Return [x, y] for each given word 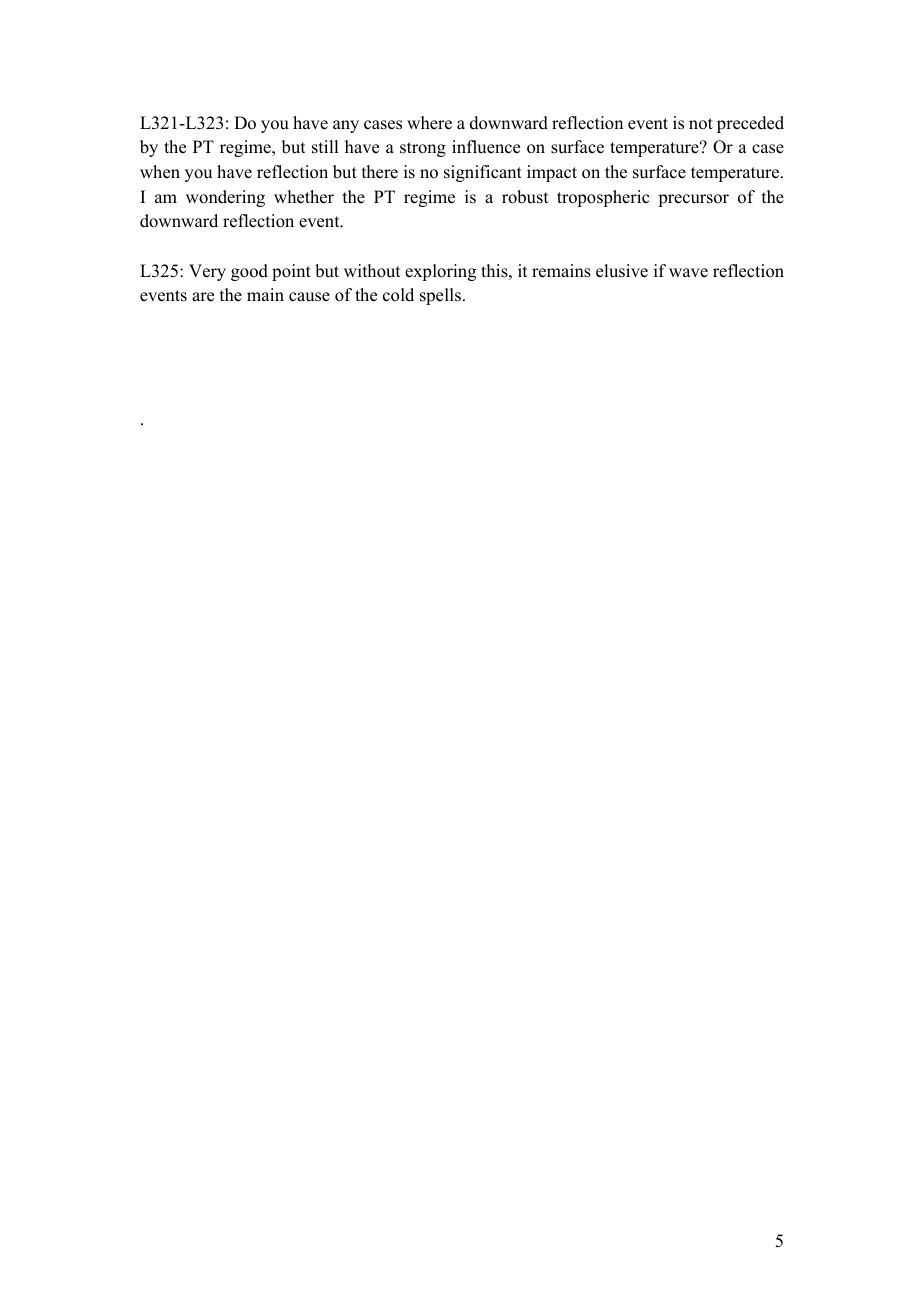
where [429, 123]
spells [440, 296]
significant [483, 173]
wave [688, 273]
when [160, 172]
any [346, 126]
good [249, 272]
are [203, 297]
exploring [440, 272]
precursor [693, 200]
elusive [622, 271]
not [701, 124]
